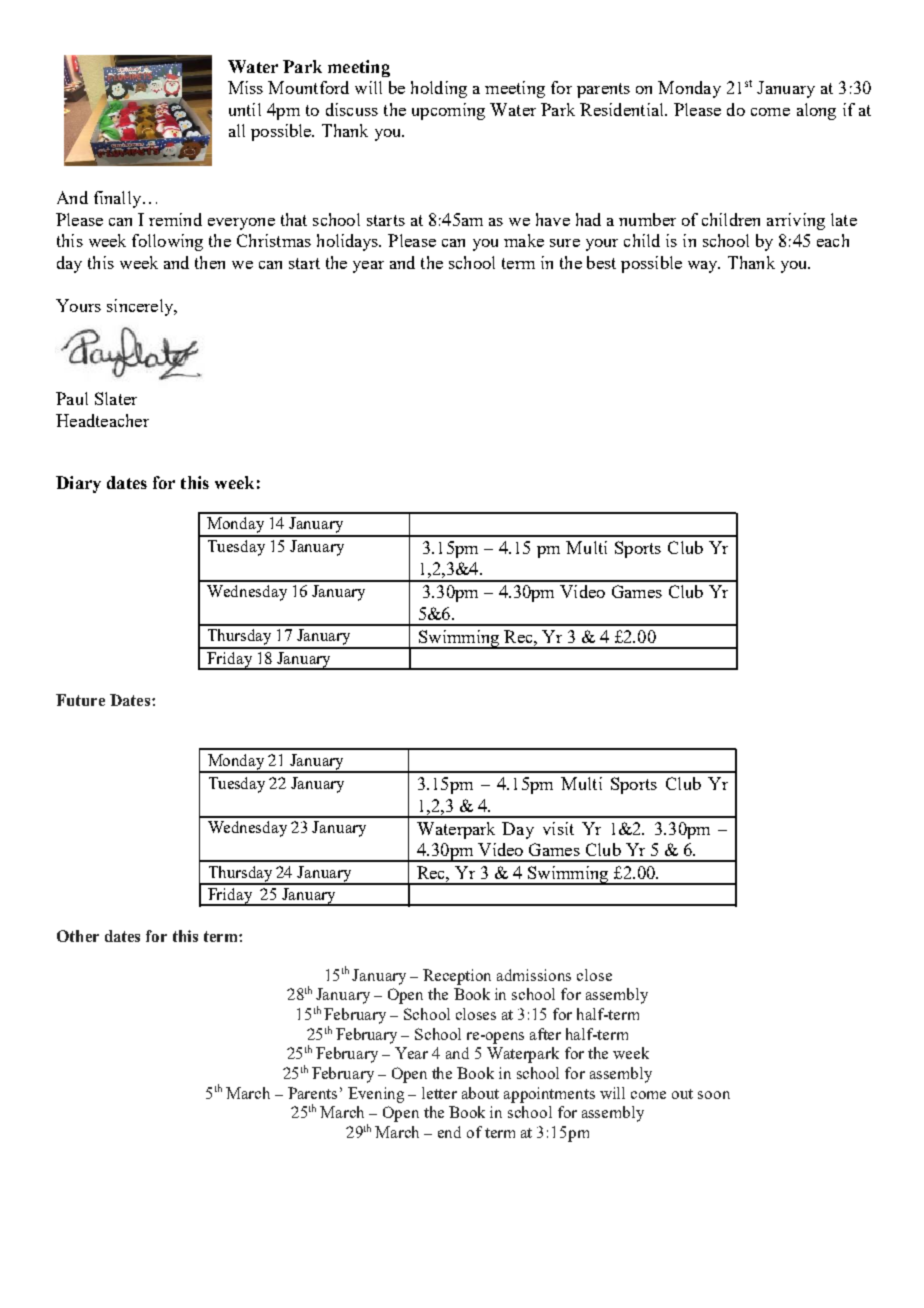 The height and width of the screenshot is (1308, 924). What do you see at coordinates (524, 240) in the screenshot?
I see `make` at bounding box center [524, 240].
